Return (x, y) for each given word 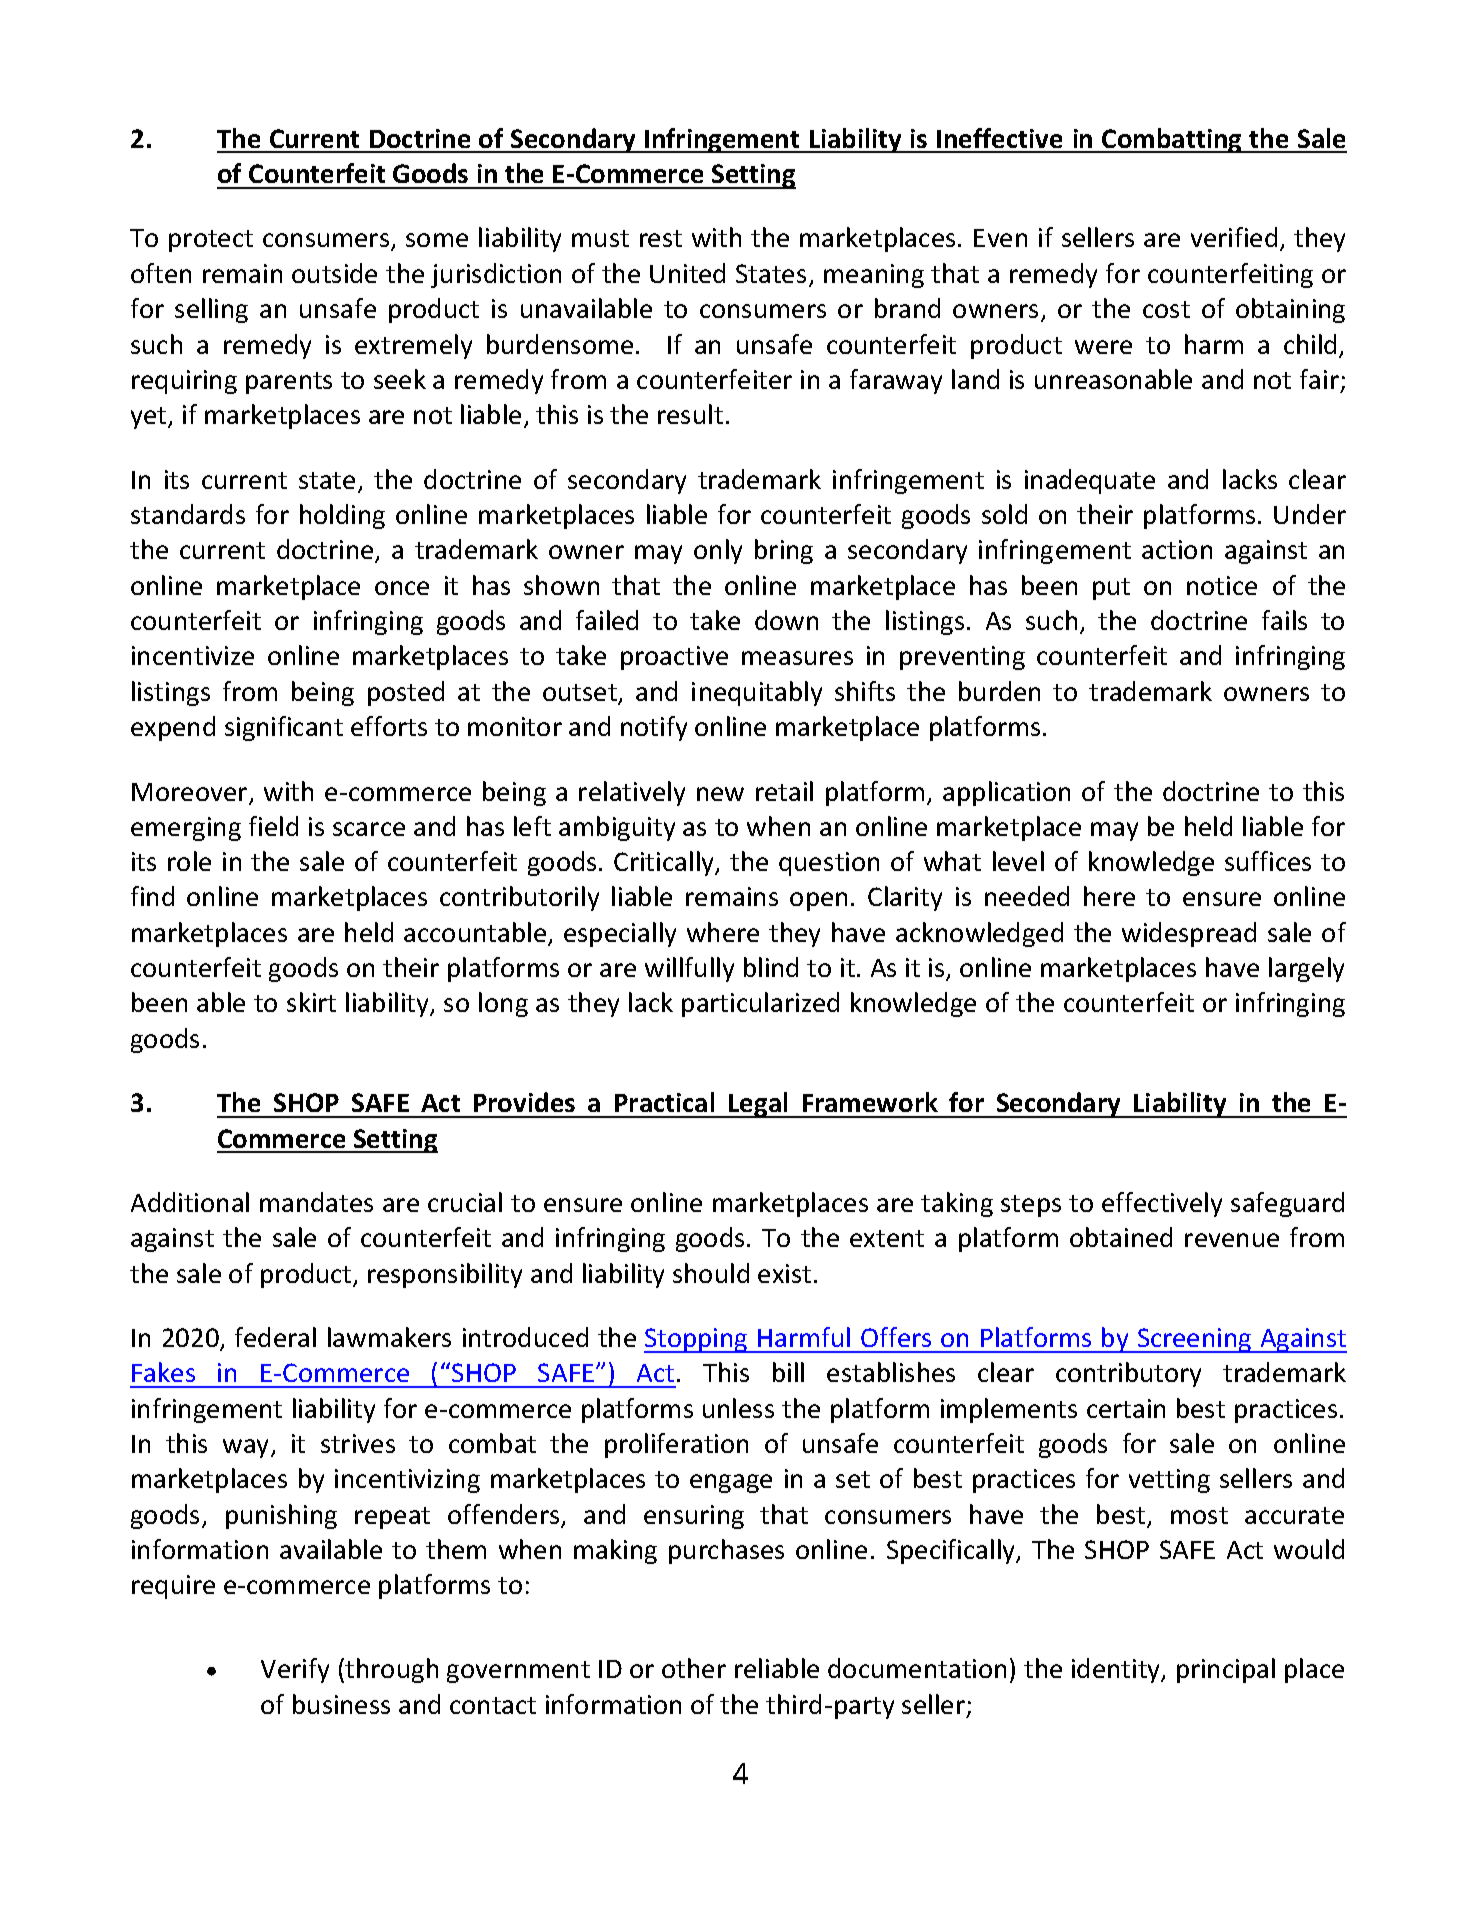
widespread (1189, 934)
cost (1166, 309)
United (687, 273)
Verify (295, 1670)
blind (771, 967)
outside (334, 273)
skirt (311, 1002)
